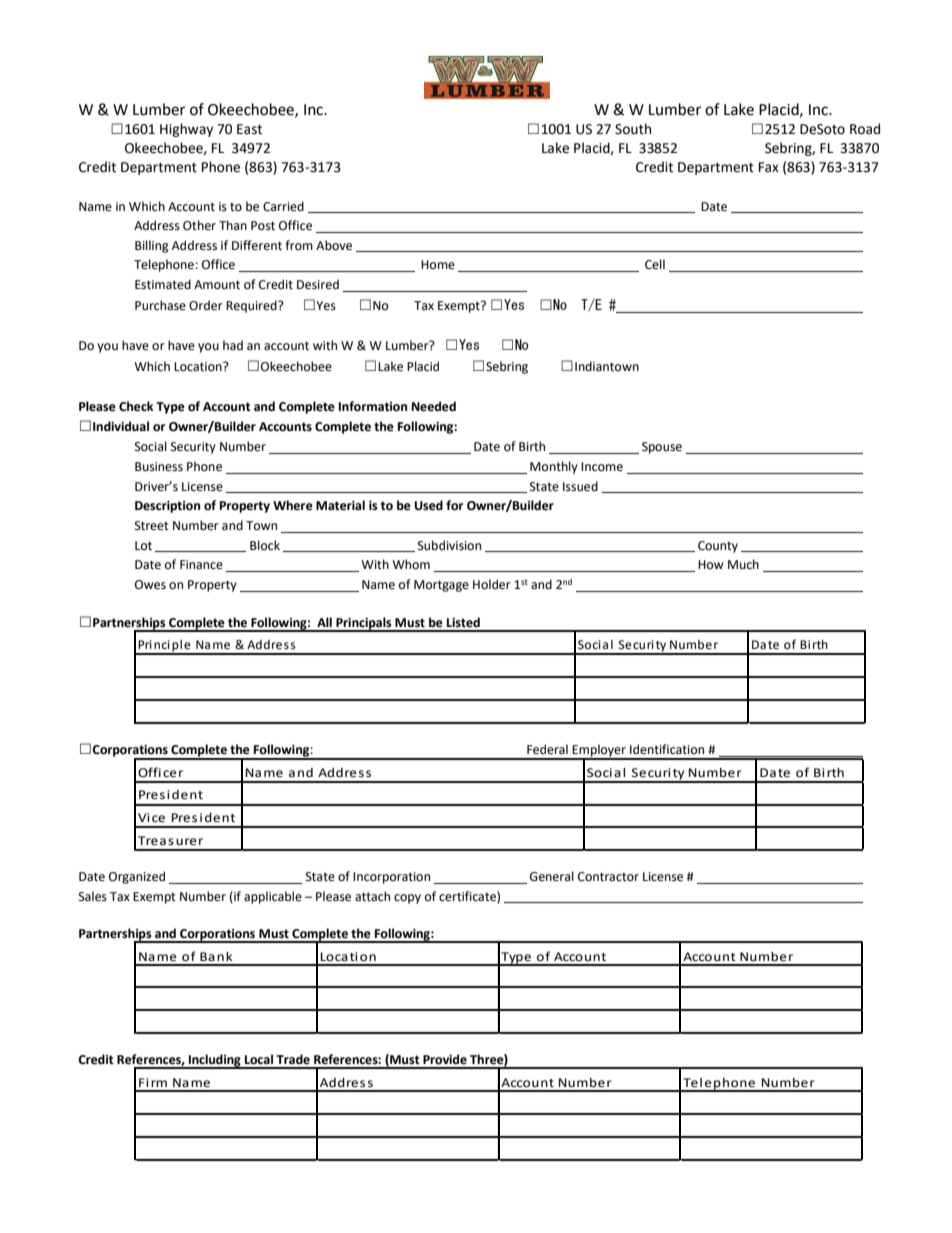  What do you see at coordinates (633, 129) in the screenshot?
I see `South` at bounding box center [633, 129].
